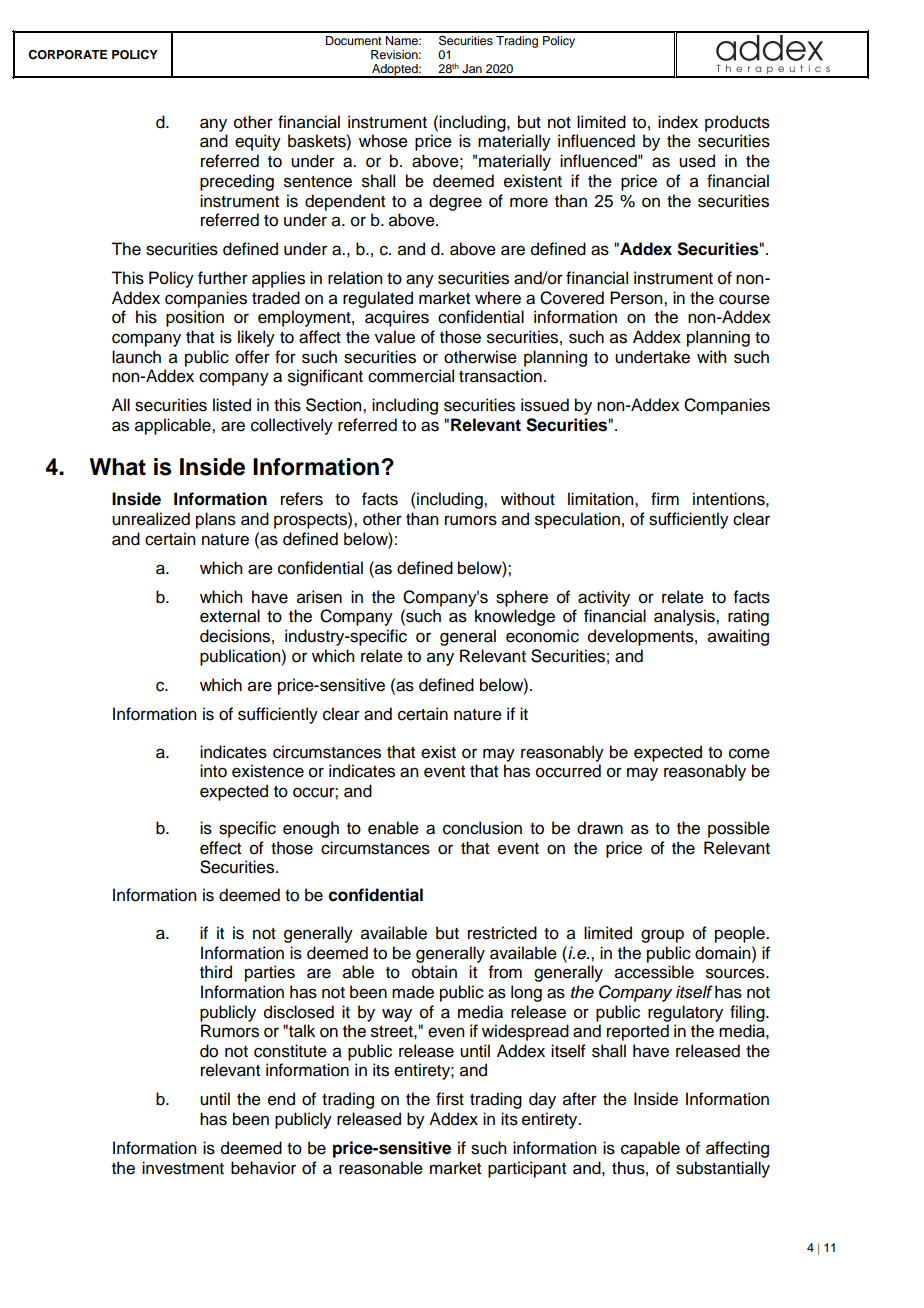  Describe the element at coordinates (68, 55) in the screenshot. I see `CORPORATE` at that location.
